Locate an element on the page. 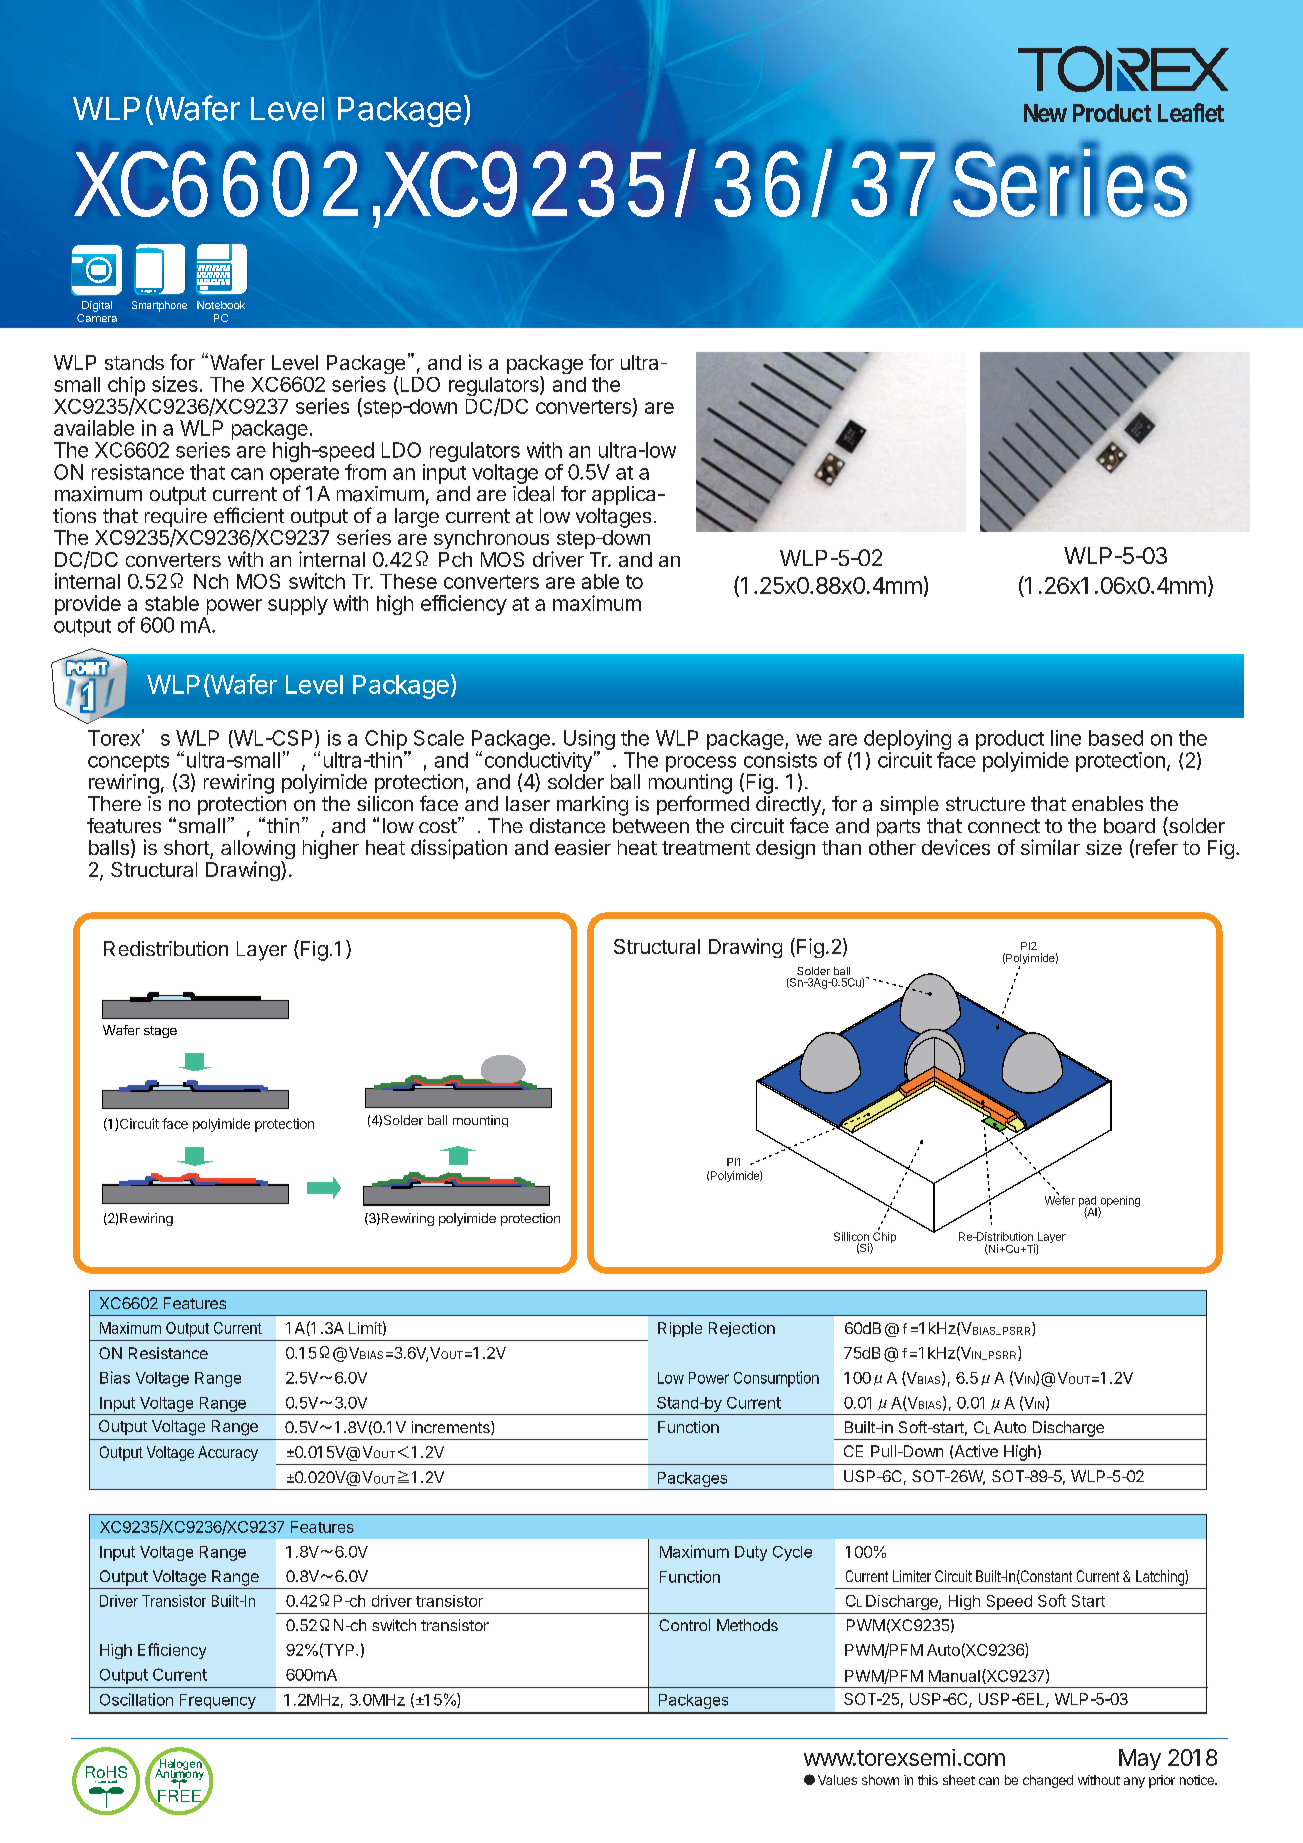 The image size is (1303, 1843). Frequency is located at coordinates (218, 1701).
